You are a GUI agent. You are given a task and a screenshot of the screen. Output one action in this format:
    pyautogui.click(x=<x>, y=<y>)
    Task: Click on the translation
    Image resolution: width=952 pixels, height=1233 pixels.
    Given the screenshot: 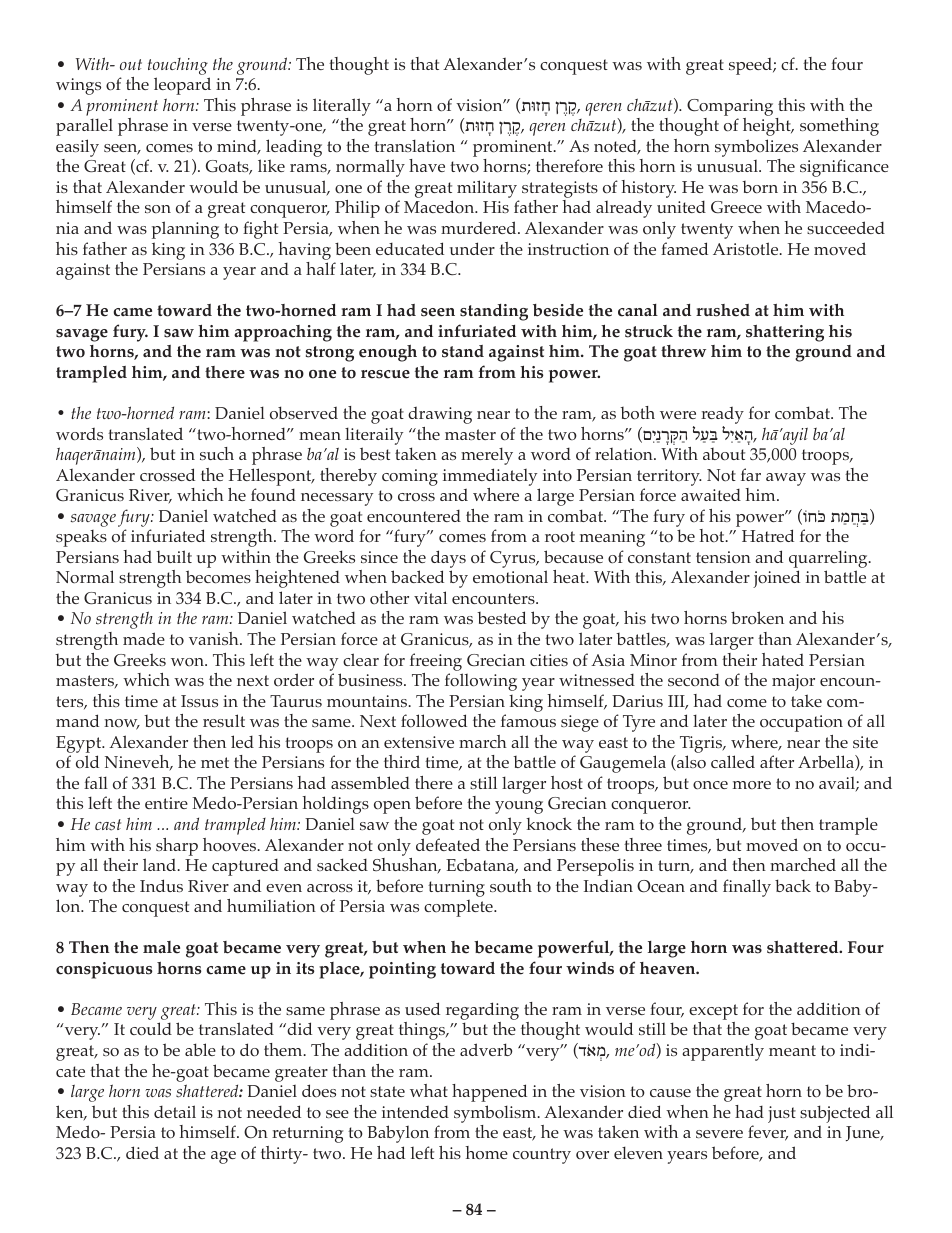 What is the action you would take?
    pyautogui.click(x=414, y=146)
